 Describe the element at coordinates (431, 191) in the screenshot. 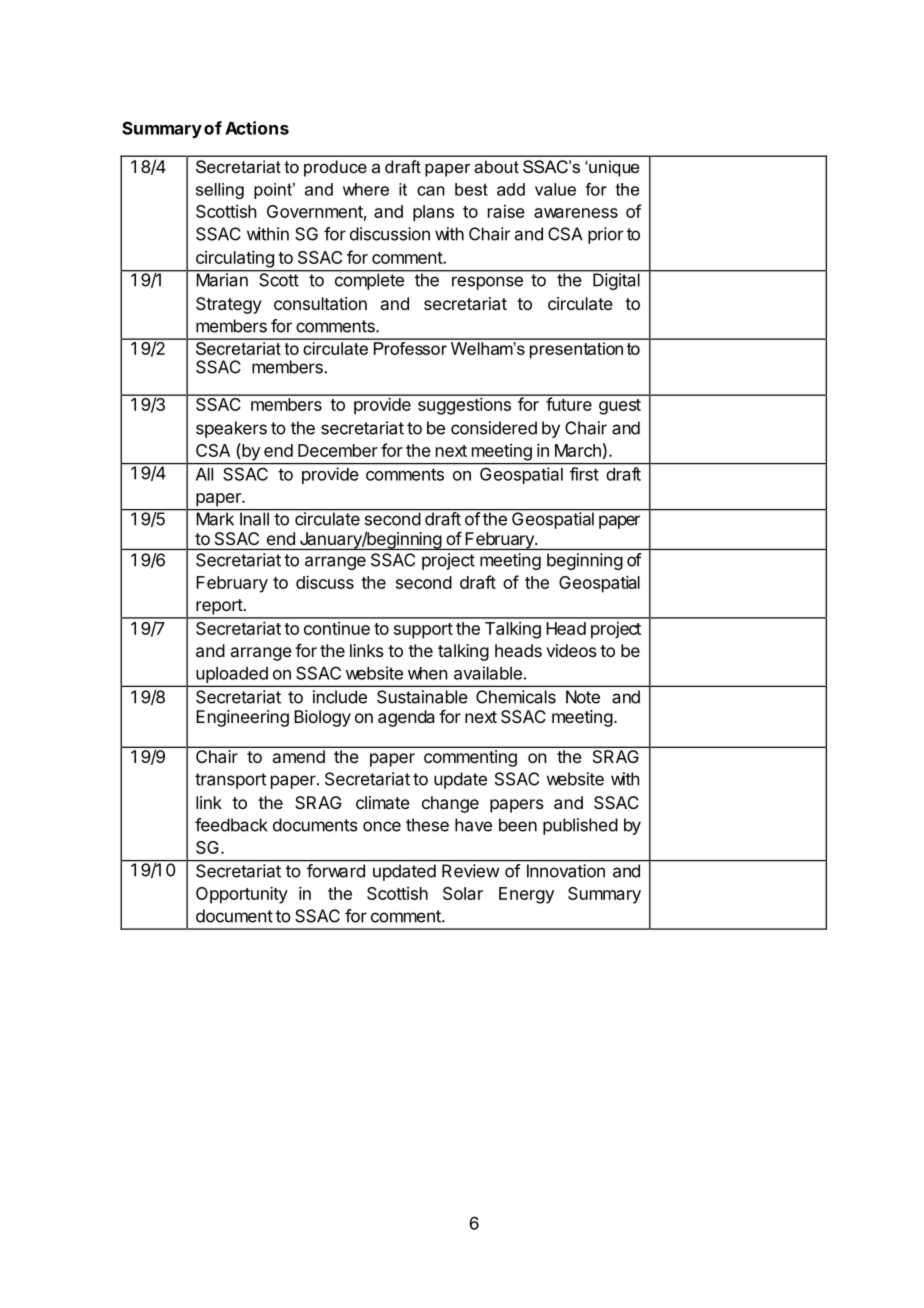

I see `can` at that location.
